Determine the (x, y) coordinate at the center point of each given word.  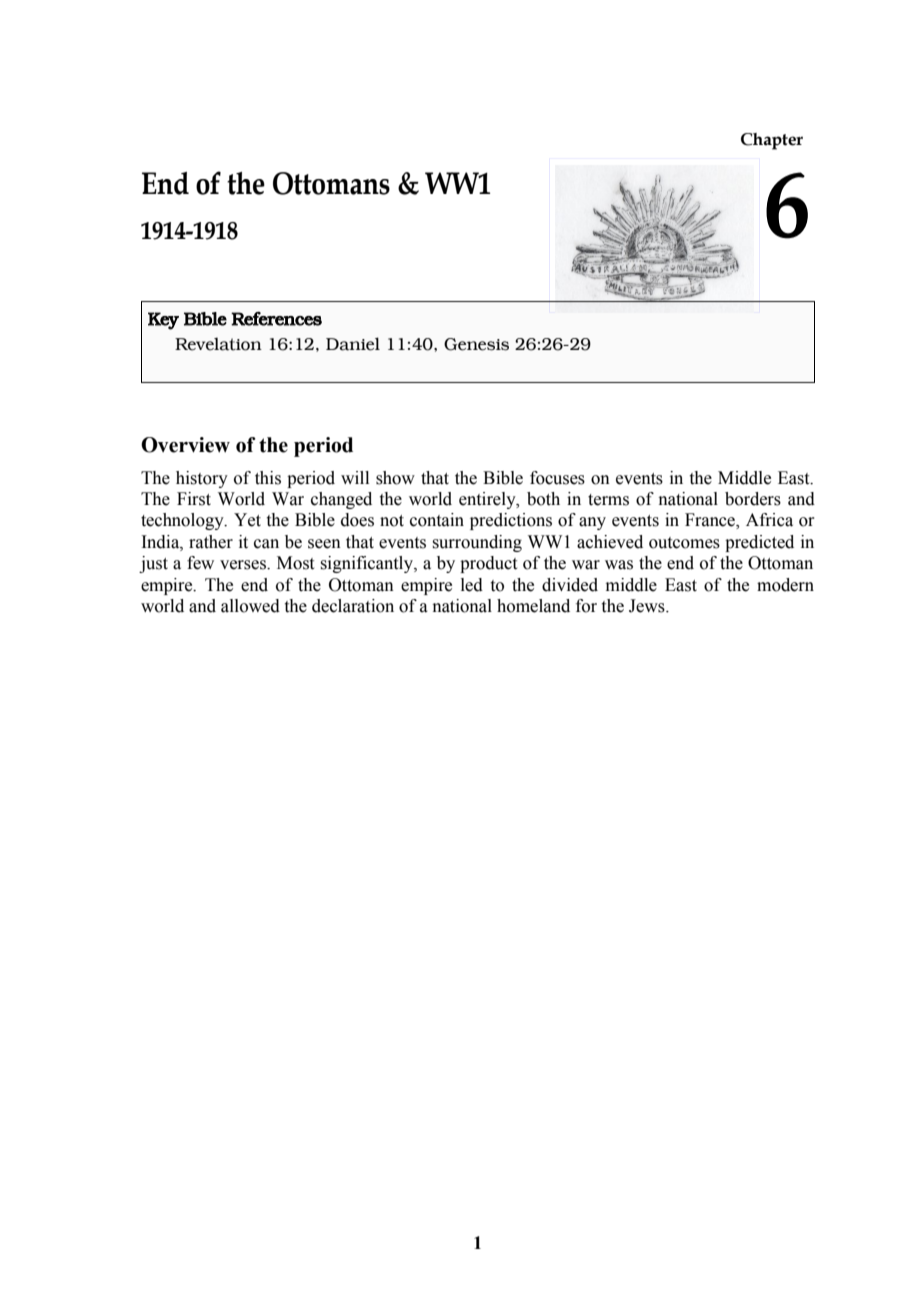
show (395, 478)
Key (163, 321)
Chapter (772, 141)
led (472, 585)
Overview (185, 445)
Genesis (476, 344)
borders (753, 499)
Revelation (218, 344)
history (202, 479)
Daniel (353, 344)
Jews (648, 606)
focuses (557, 478)
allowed (250, 606)
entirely (488, 500)
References (276, 318)
